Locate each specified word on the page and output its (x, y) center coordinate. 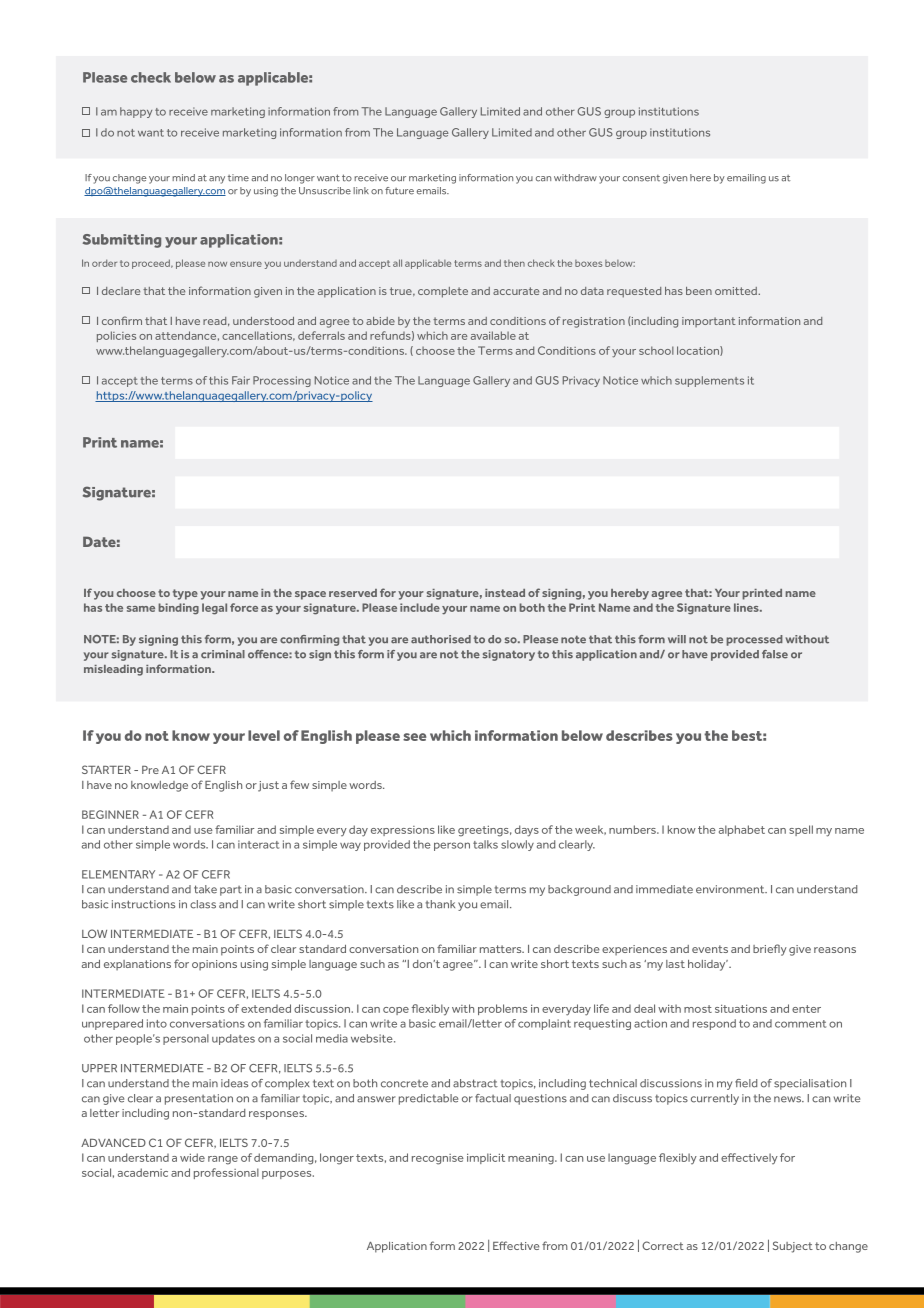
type (185, 594)
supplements (709, 381)
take (205, 889)
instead (505, 593)
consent (641, 178)
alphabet (742, 830)
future (399, 191)
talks (485, 844)
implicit (486, 1158)
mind (183, 178)
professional (226, 1173)
